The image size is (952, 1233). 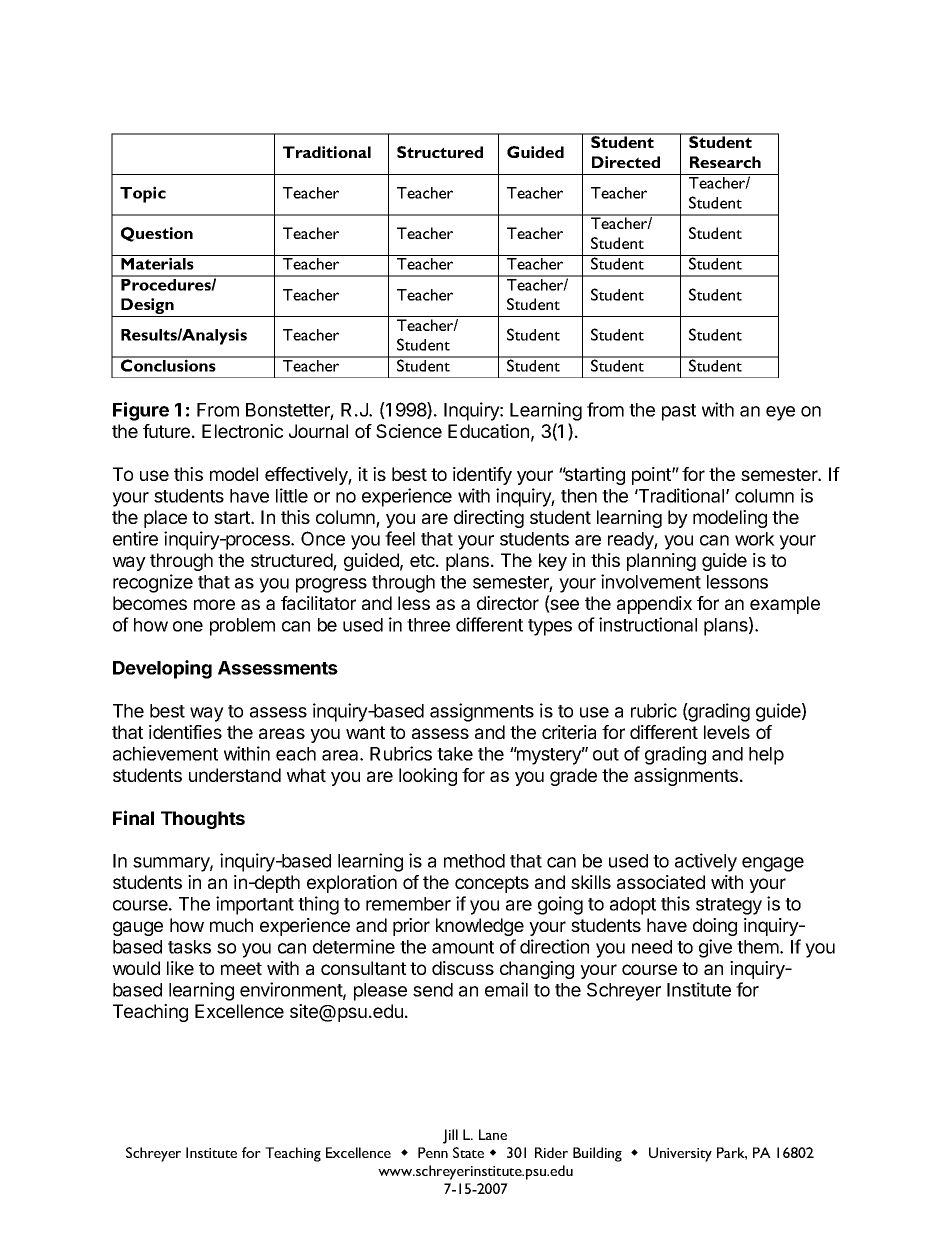 What do you see at coordinates (725, 162) in the page?
I see `Research` at bounding box center [725, 162].
